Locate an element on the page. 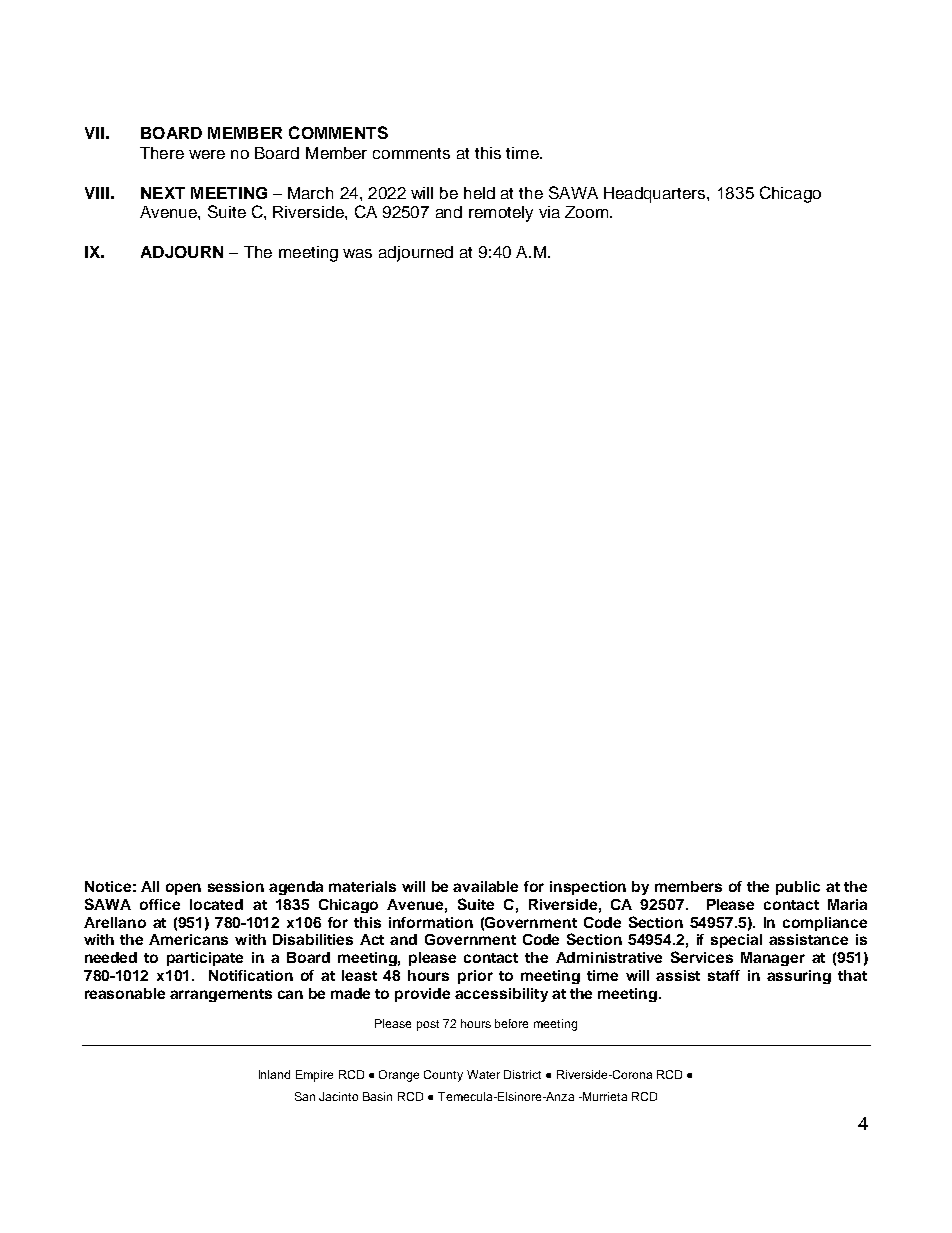  Water is located at coordinates (483, 1074).
